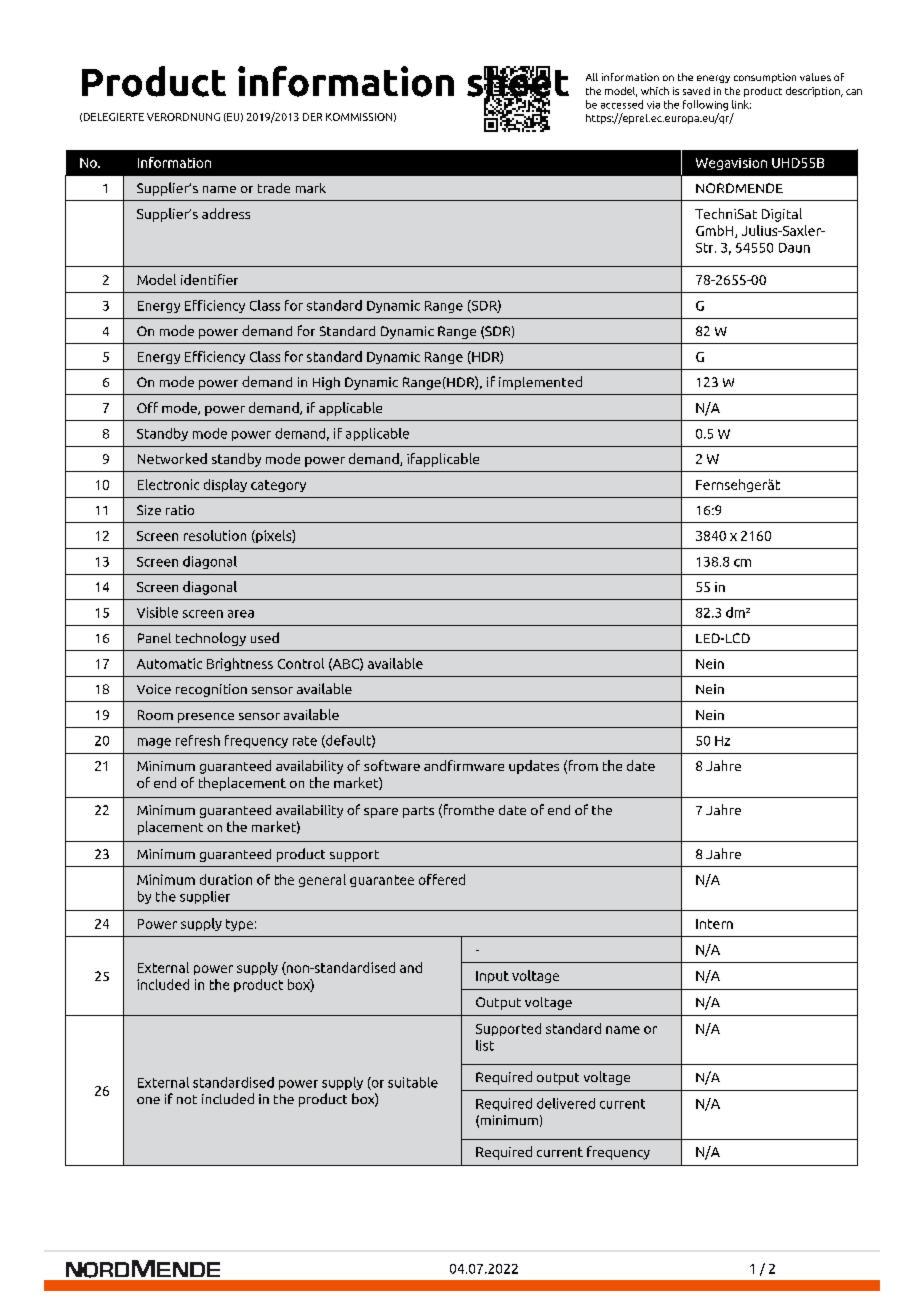 The height and width of the document is (1308, 924). Describe the element at coordinates (312, 117) in the document. I see `DER` at that location.
